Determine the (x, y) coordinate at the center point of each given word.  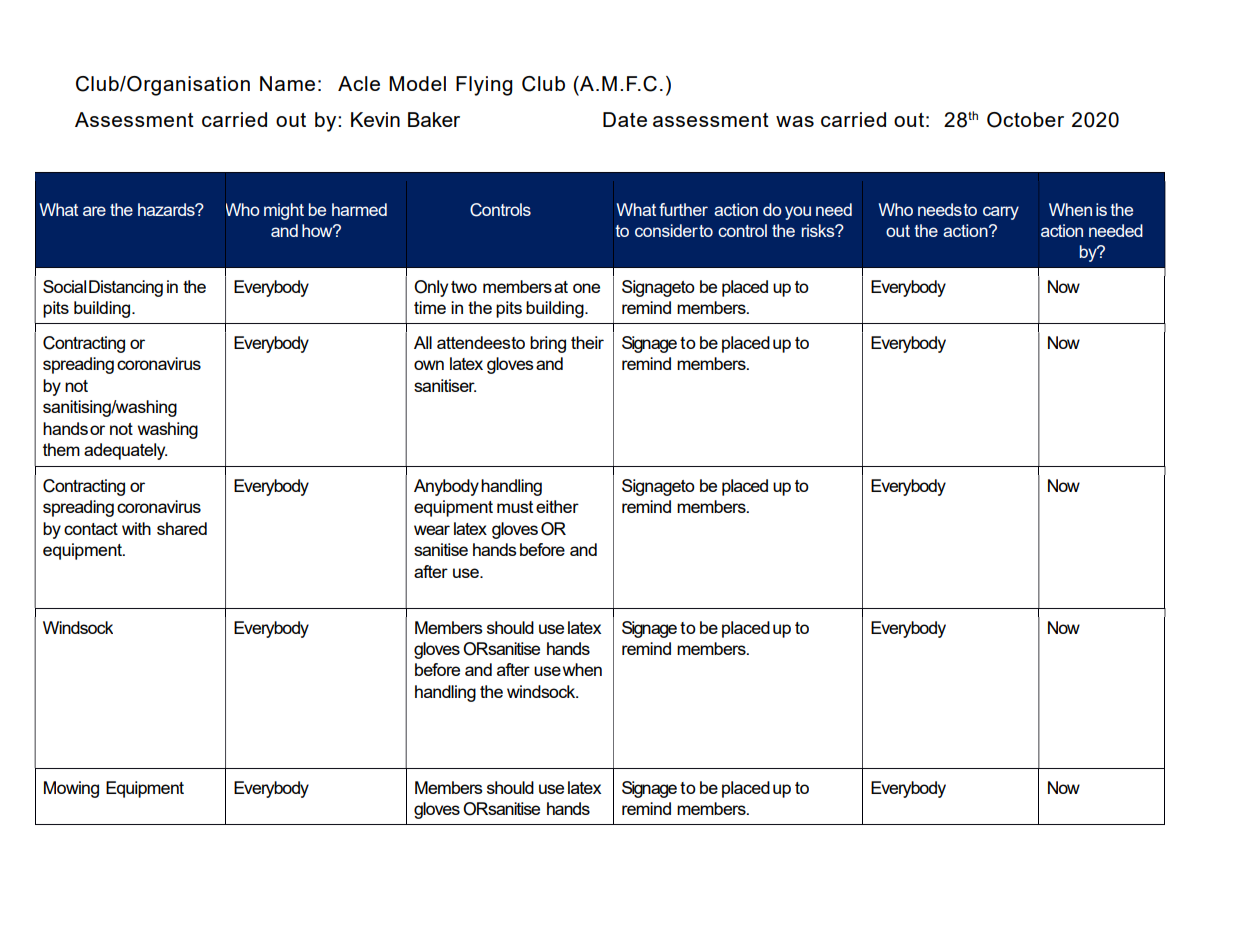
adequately (125, 451)
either (557, 506)
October (1025, 120)
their (587, 342)
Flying (484, 86)
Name (287, 83)
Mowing (71, 789)
